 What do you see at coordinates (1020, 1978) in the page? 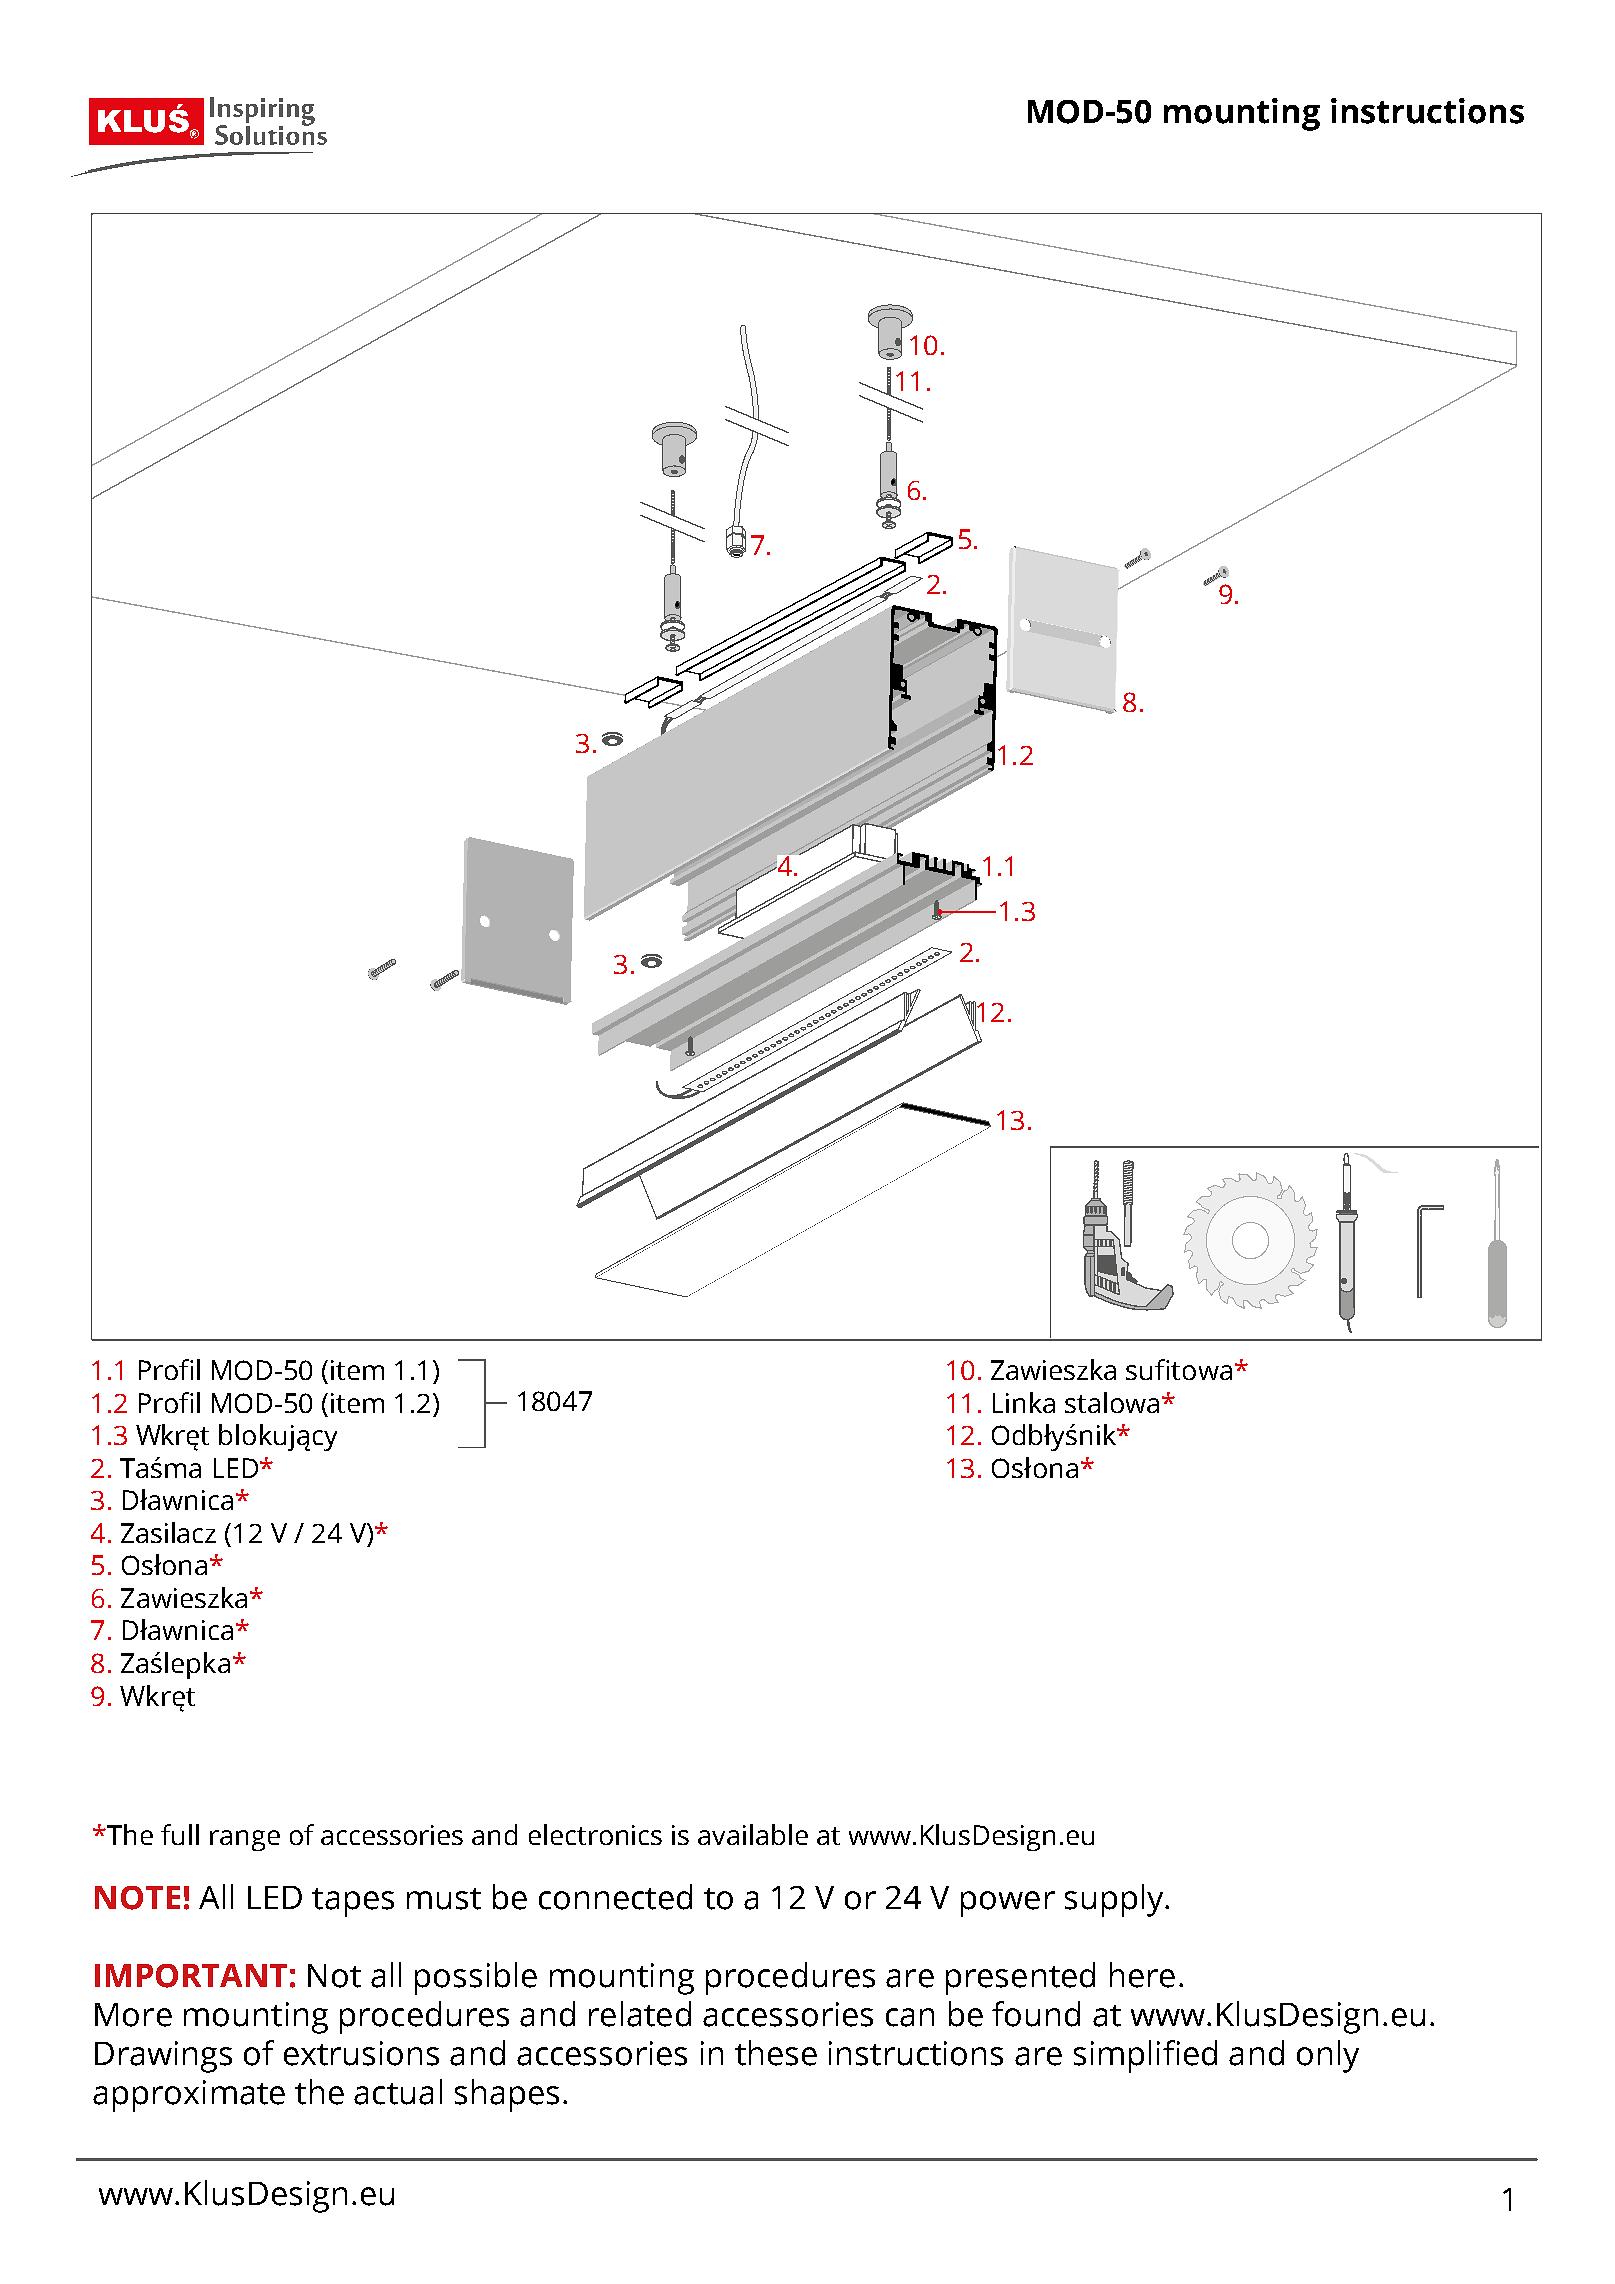
I see `presented` at bounding box center [1020, 1978].
